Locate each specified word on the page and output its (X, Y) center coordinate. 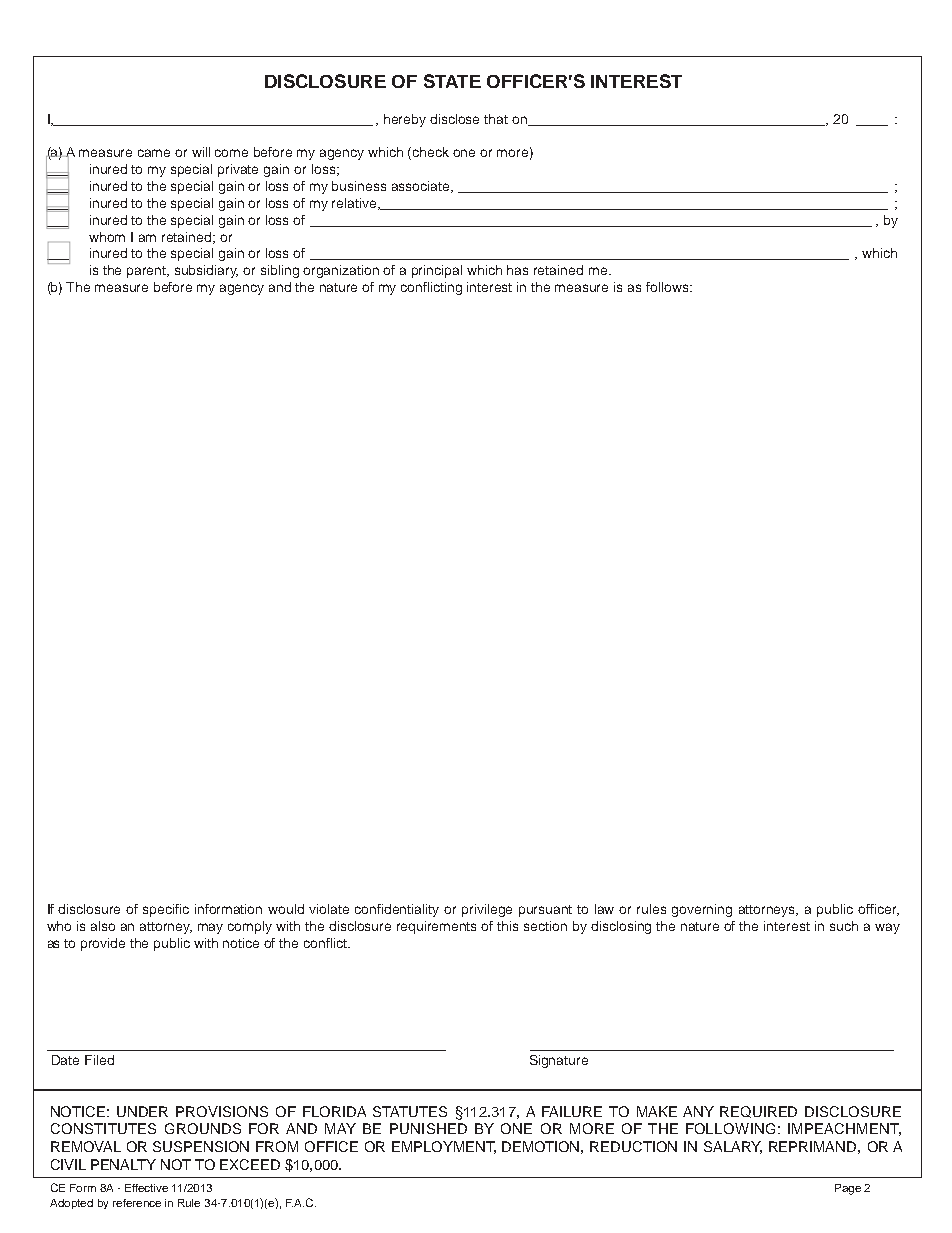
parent (148, 272)
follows (668, 287)
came (154, 153)
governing (702, 910)
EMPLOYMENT (444, 1147)
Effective (146, 1188)
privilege (487, 910)
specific (166, 910)
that (496, 119)
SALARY (733, 1147)
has (517, 270)
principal (437, 271)
